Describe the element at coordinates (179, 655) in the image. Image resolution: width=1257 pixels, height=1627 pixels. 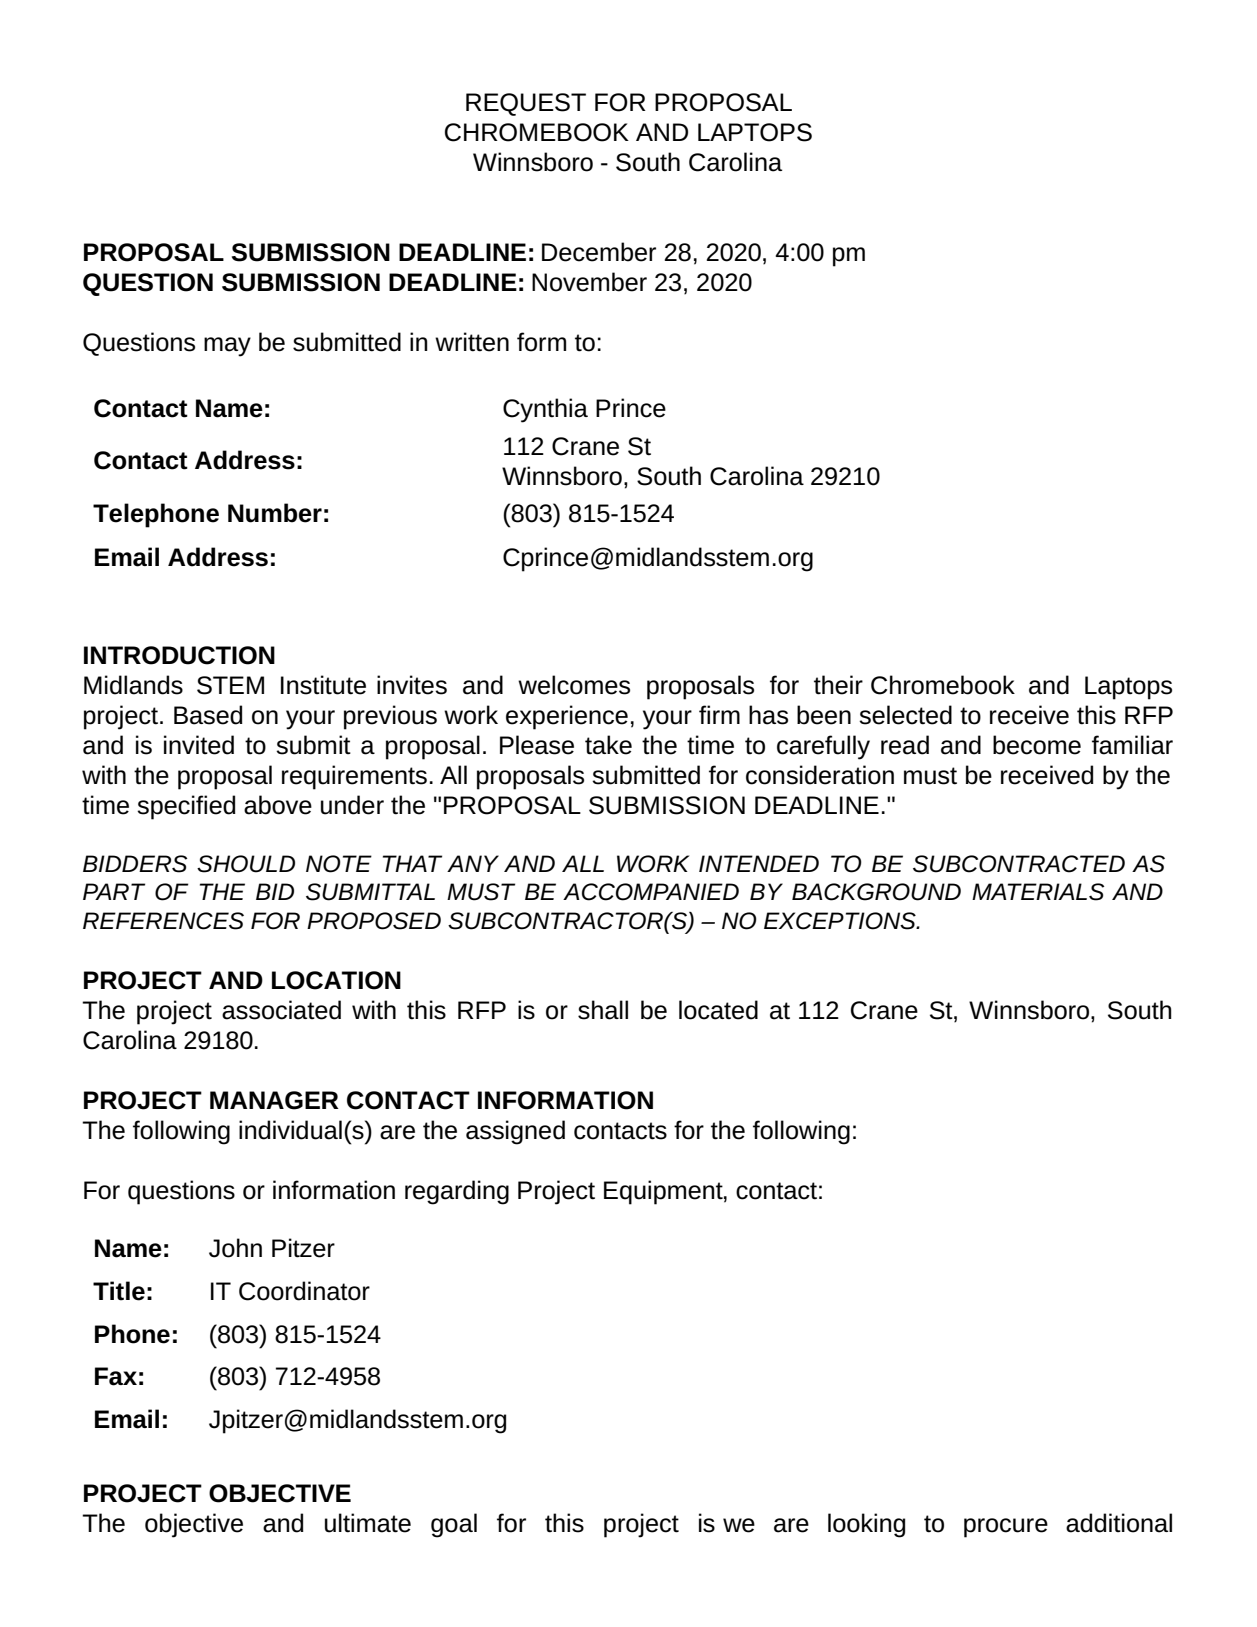
I see `INTRODUCTION` at that location.
